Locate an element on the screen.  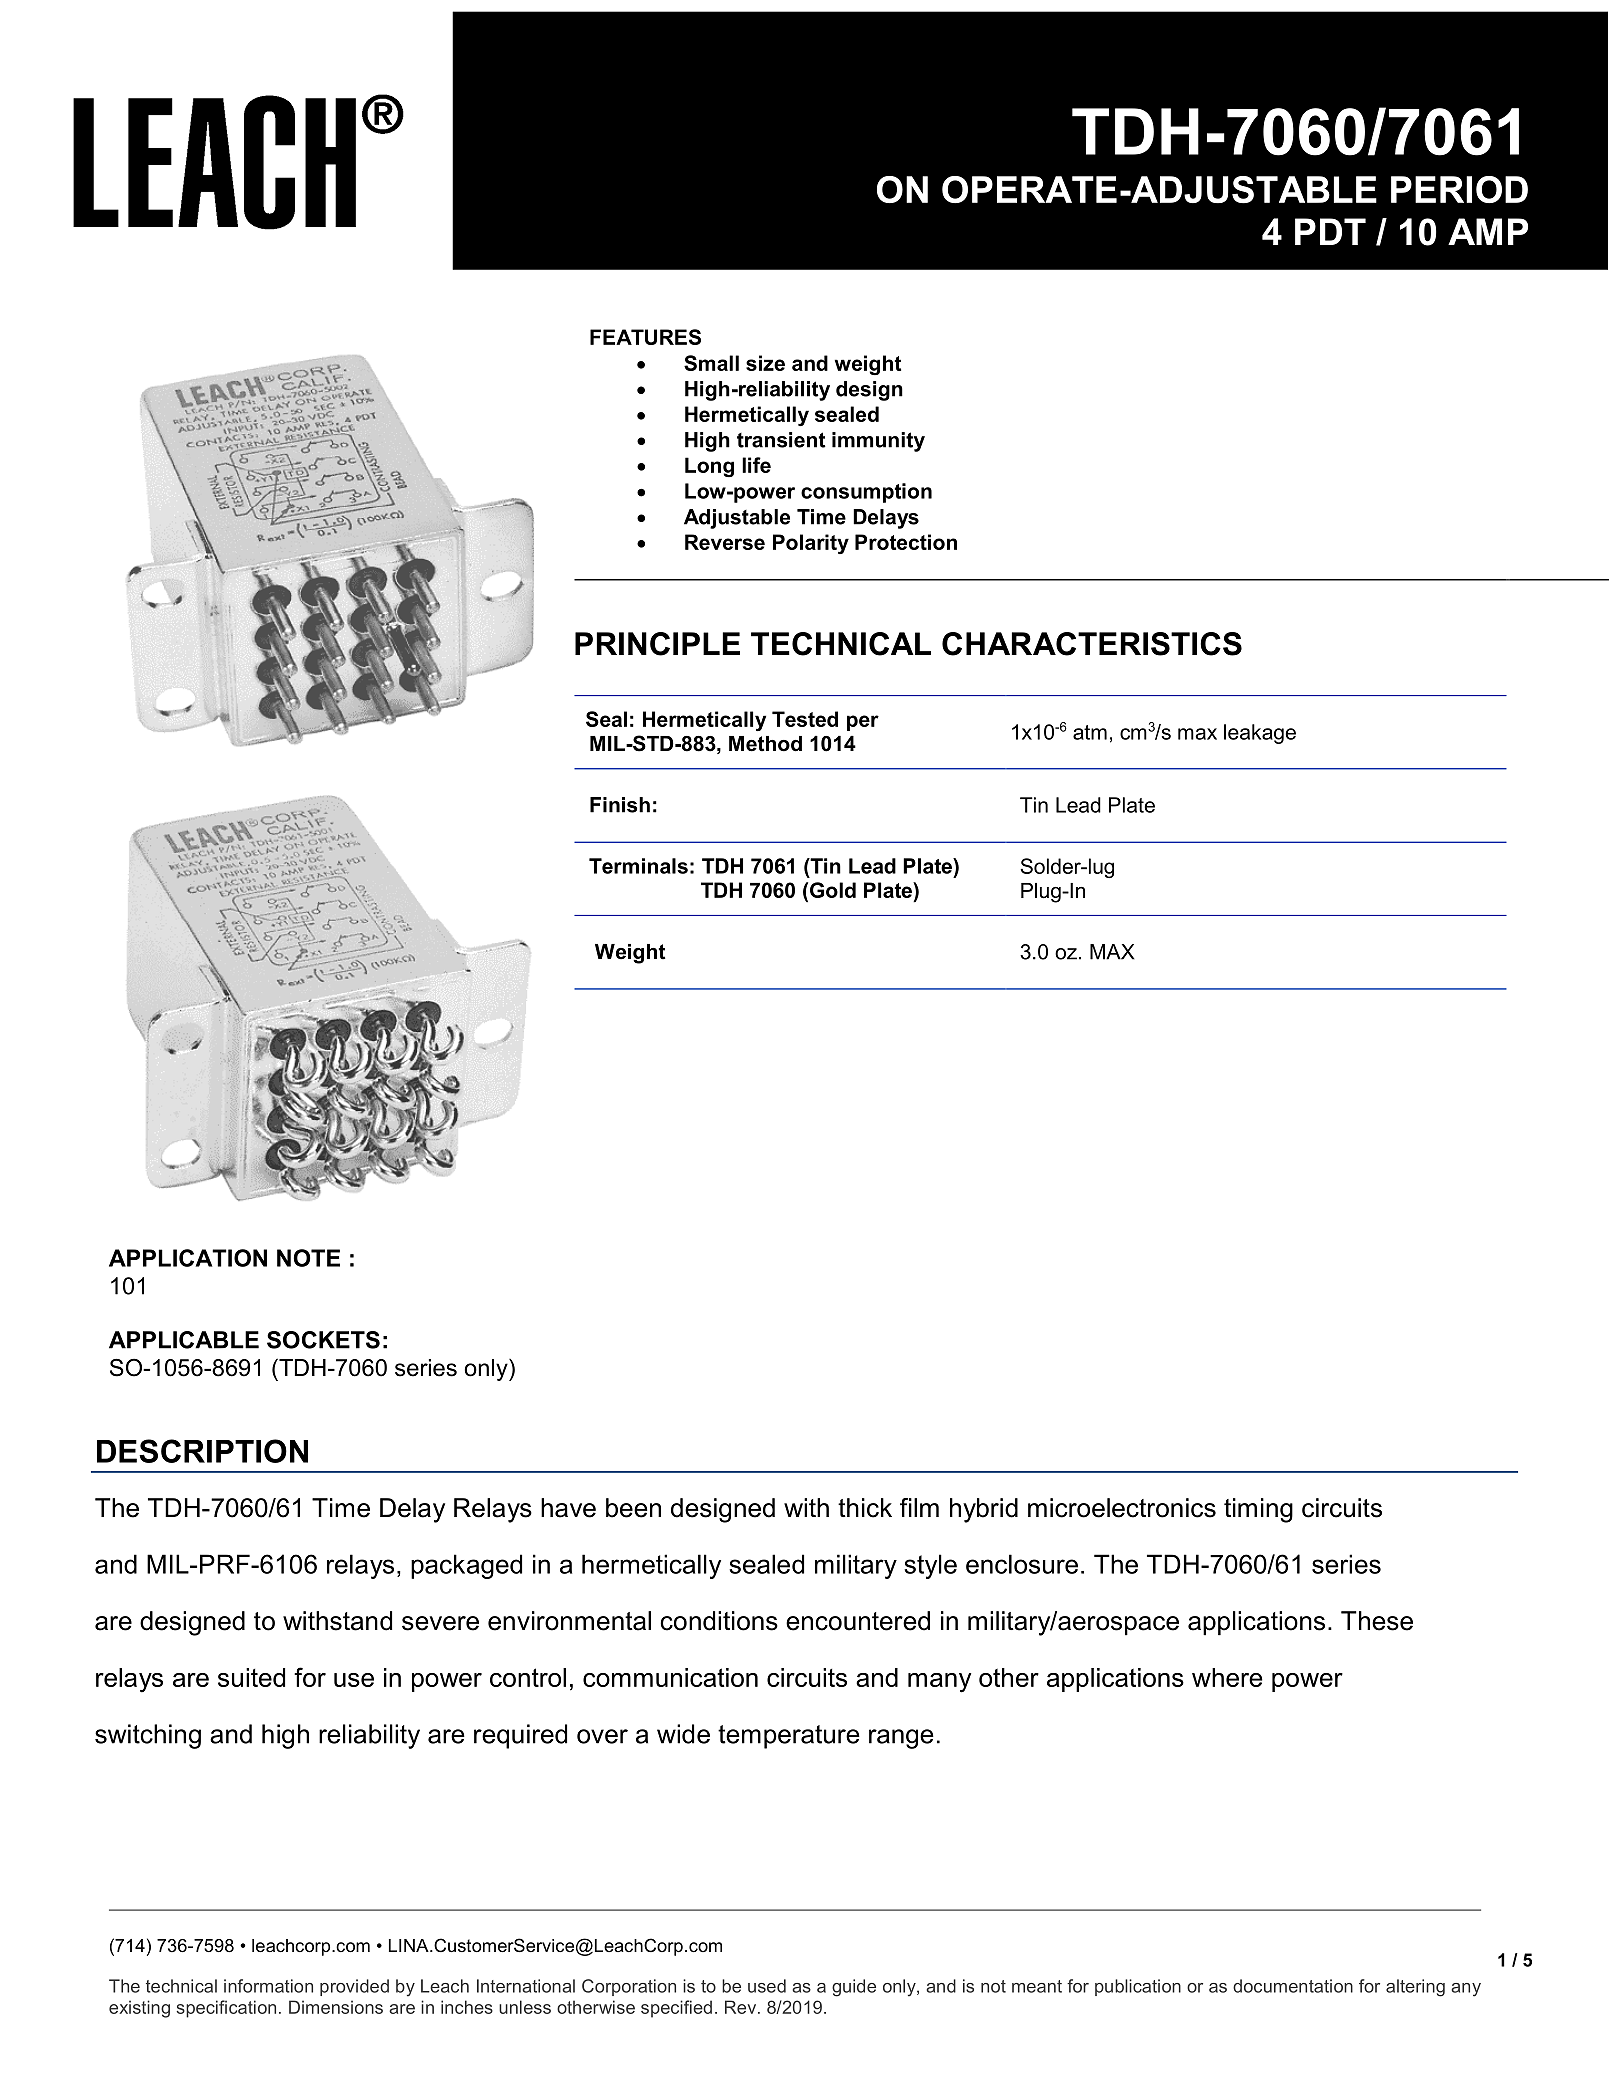
thick is located at coordinates (865, 1508).
